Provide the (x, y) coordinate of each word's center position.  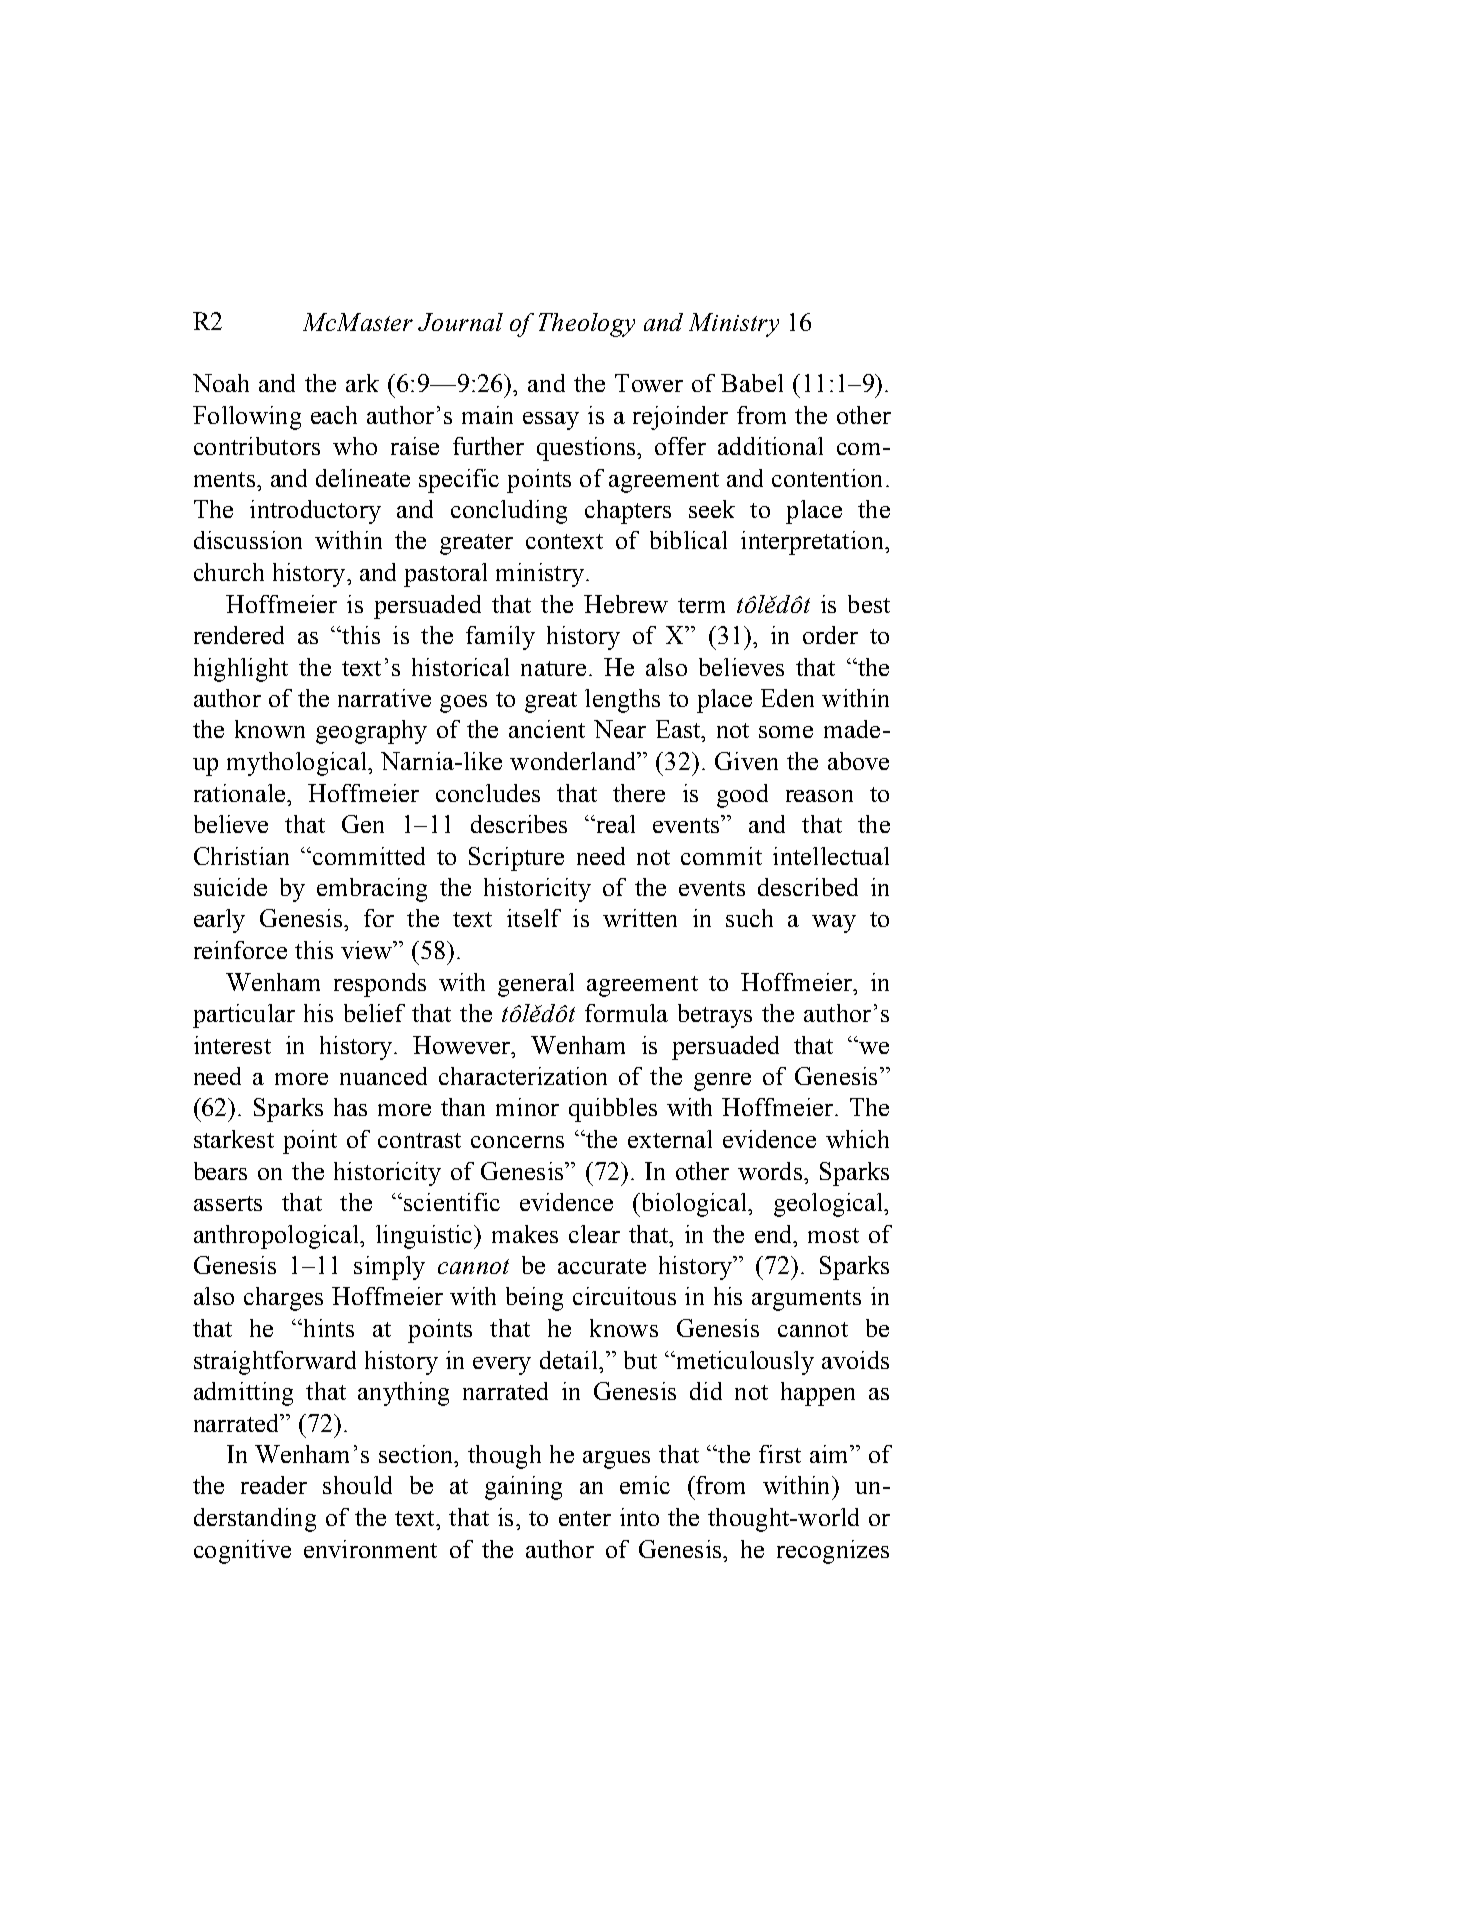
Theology (587, 325)
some (786, 732)
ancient (547, 729)
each (334, 415)
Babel (752, 383)
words (770, 1171)
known (270, 729)
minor (527, 1107)
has (350, 1107)
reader (274, 1485)
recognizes (833, 1552)
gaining (523, 1488)
